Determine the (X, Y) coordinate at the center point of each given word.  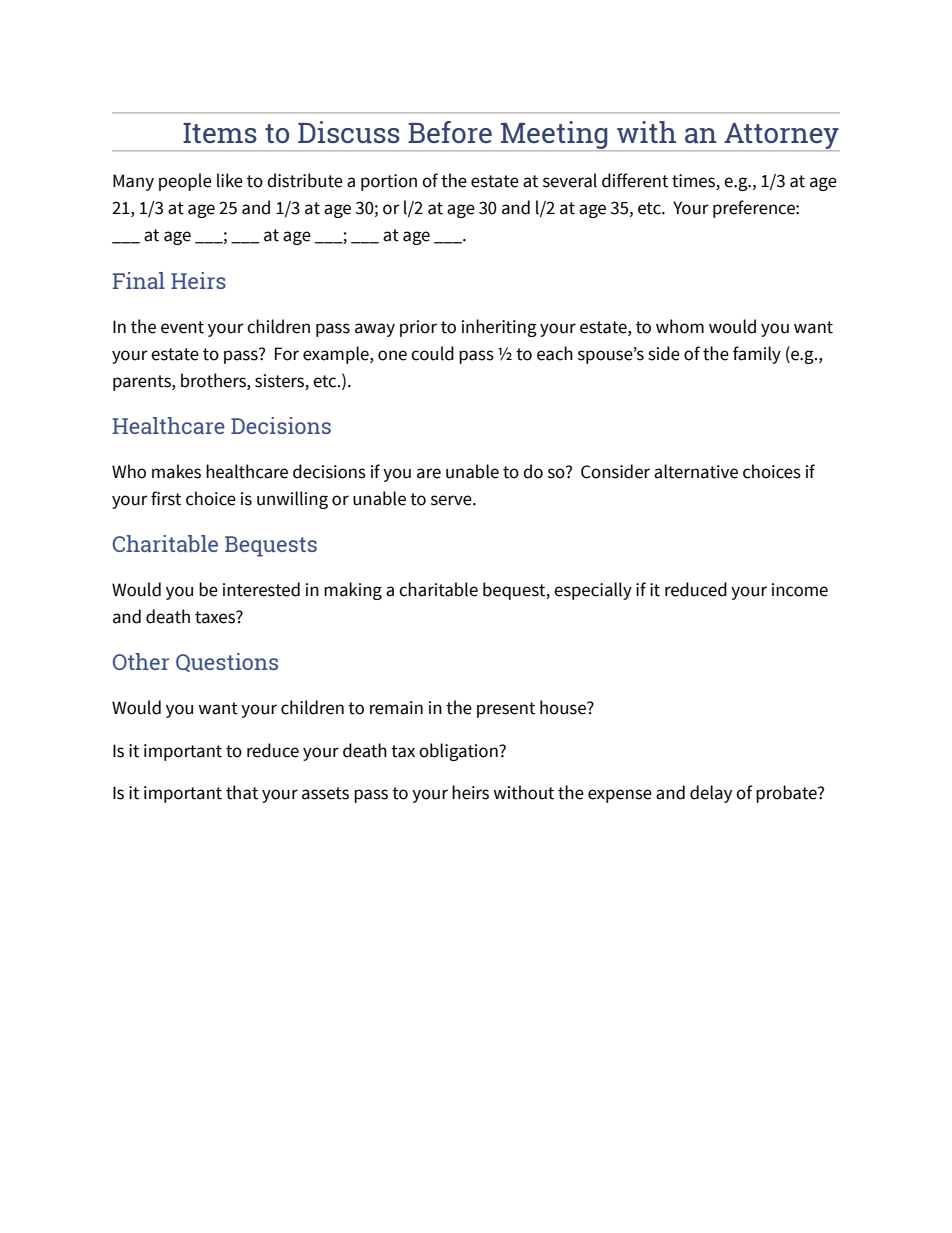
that (242, 792)
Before (450, 132)
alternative (696, 471)
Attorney (781, 137)
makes (176, 471)
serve (452, 500)
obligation (459, 752)
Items (220, 133)
